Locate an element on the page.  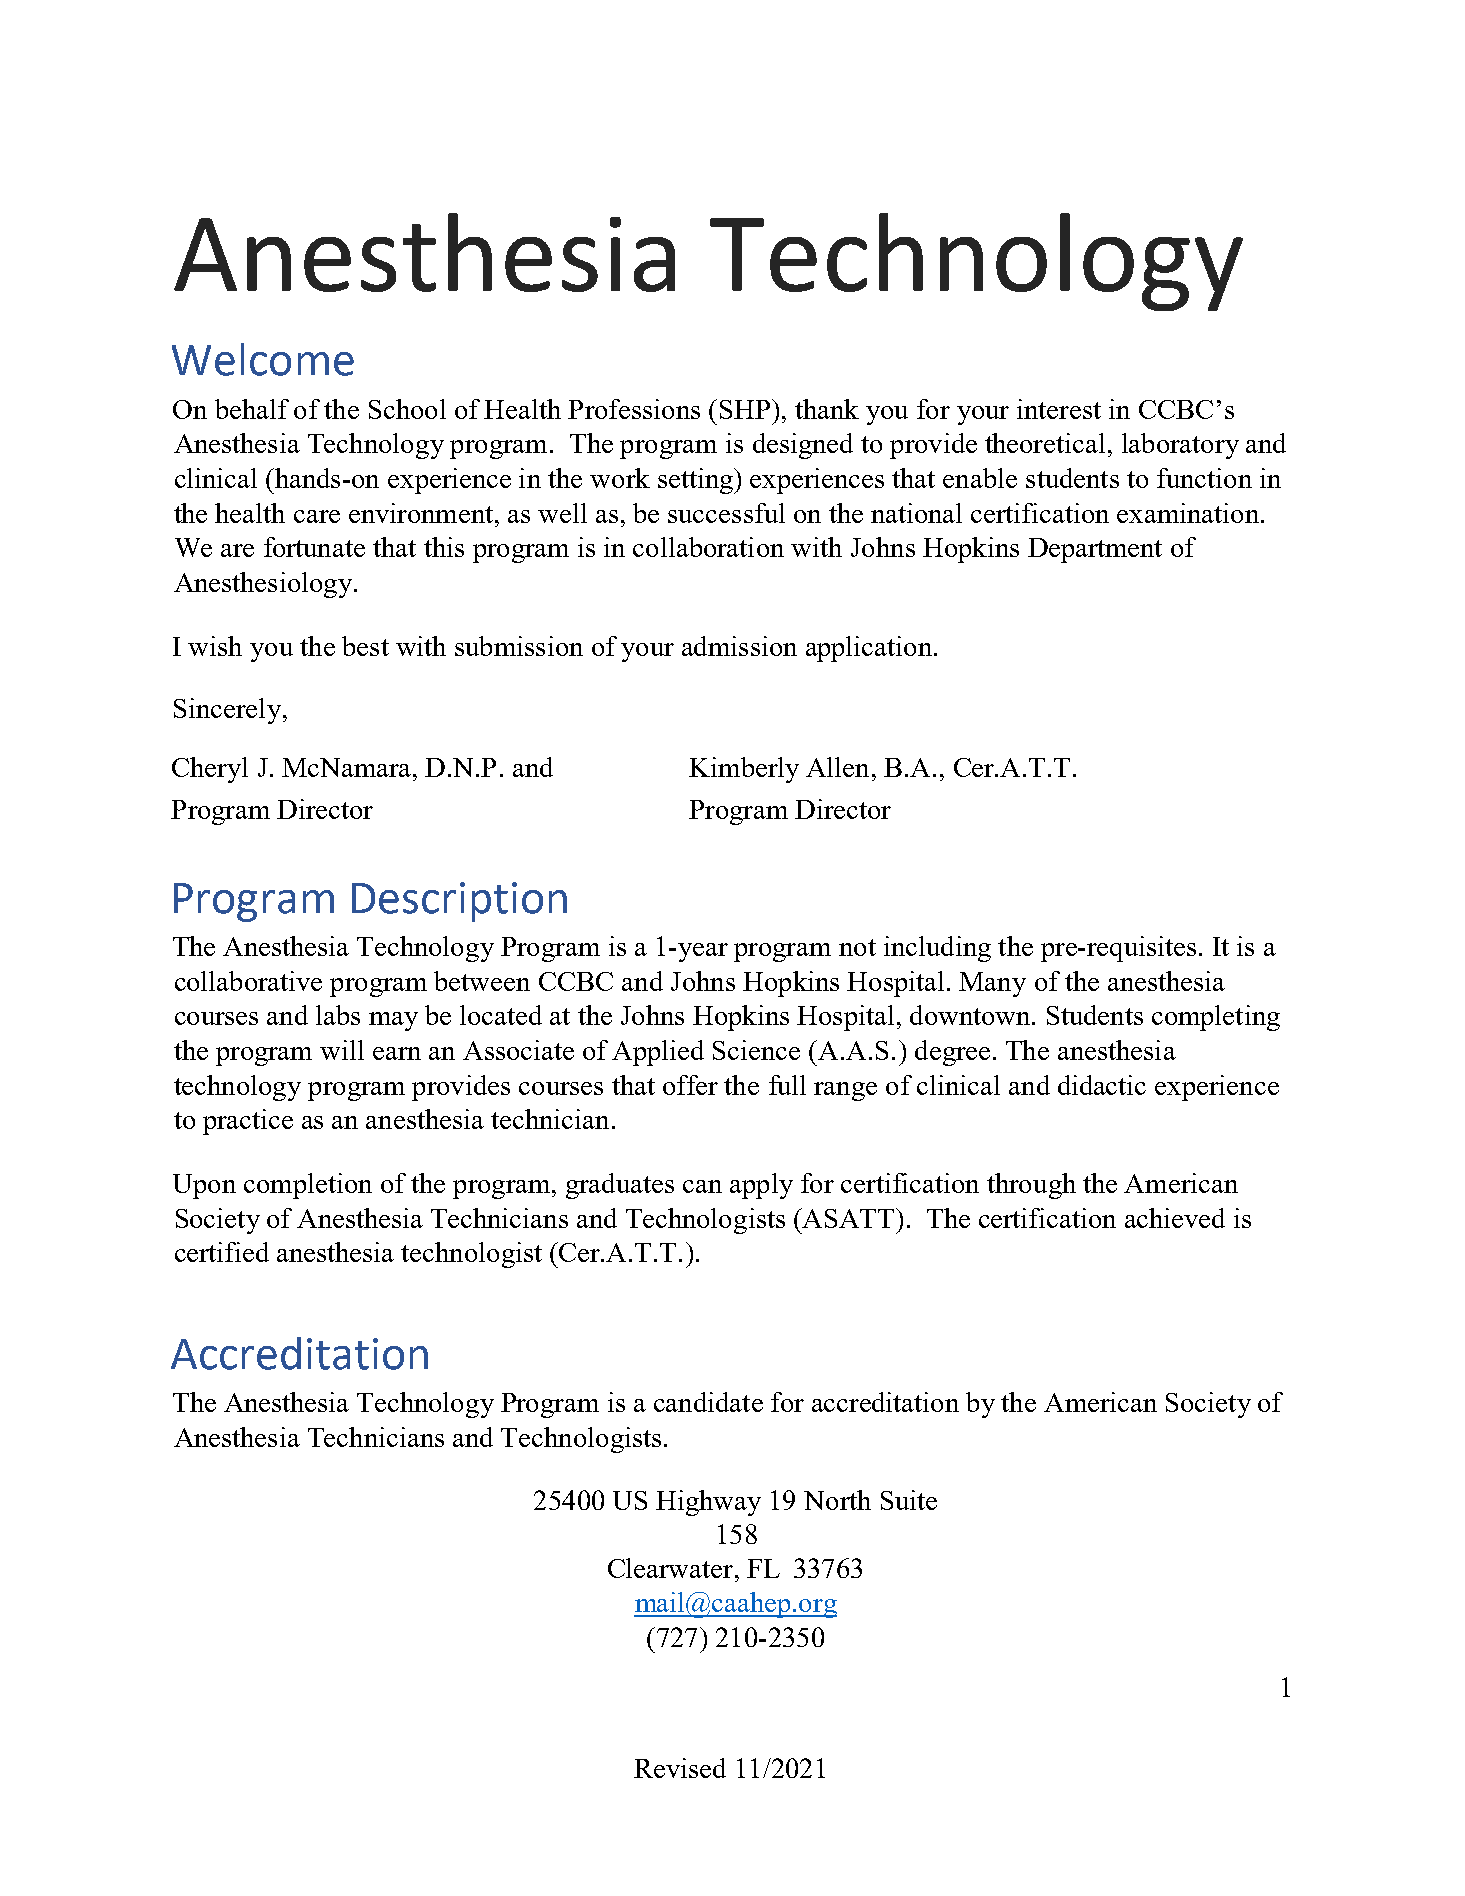
interest is located at coordinates (1059, 409).
